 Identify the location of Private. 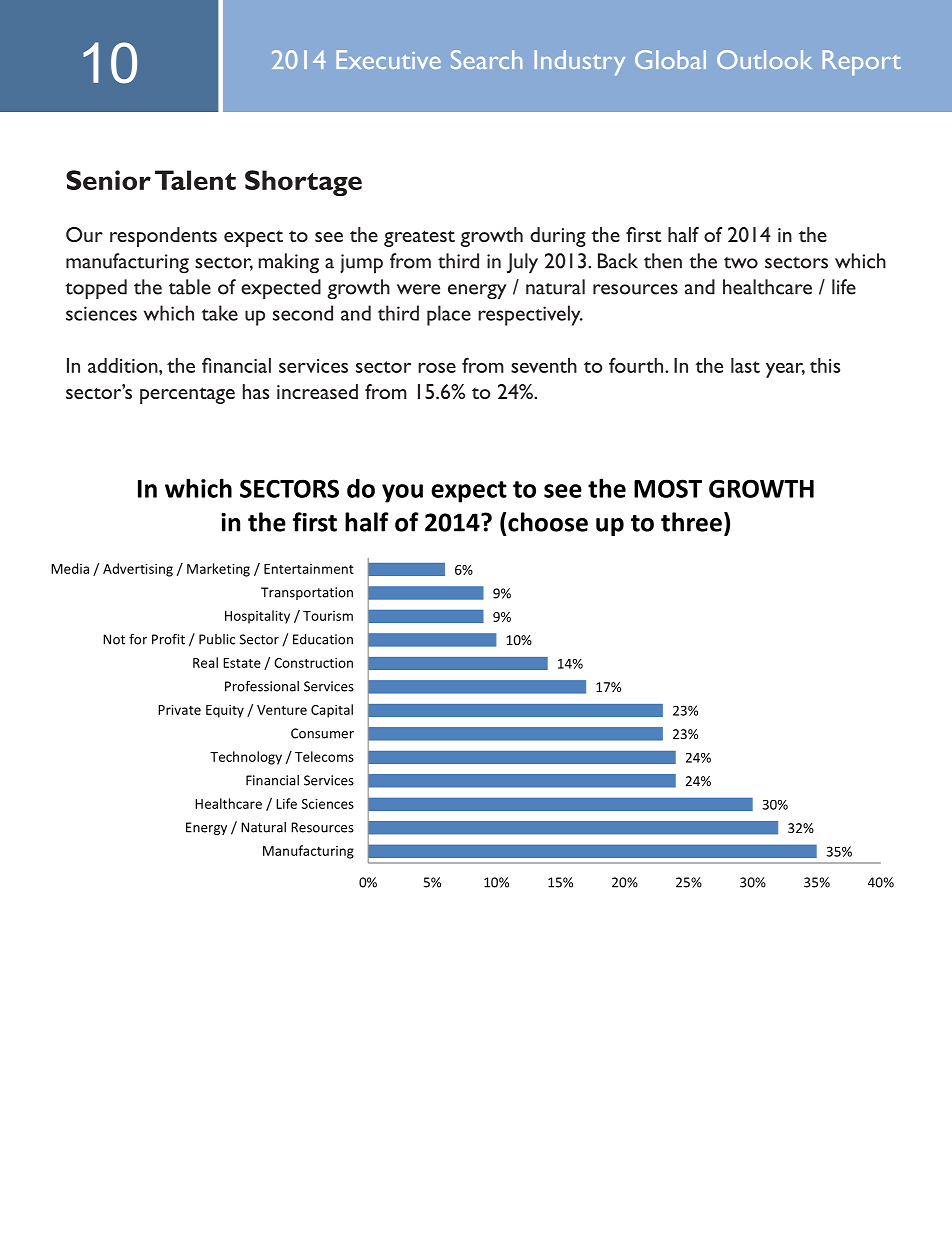
(179, 710).
